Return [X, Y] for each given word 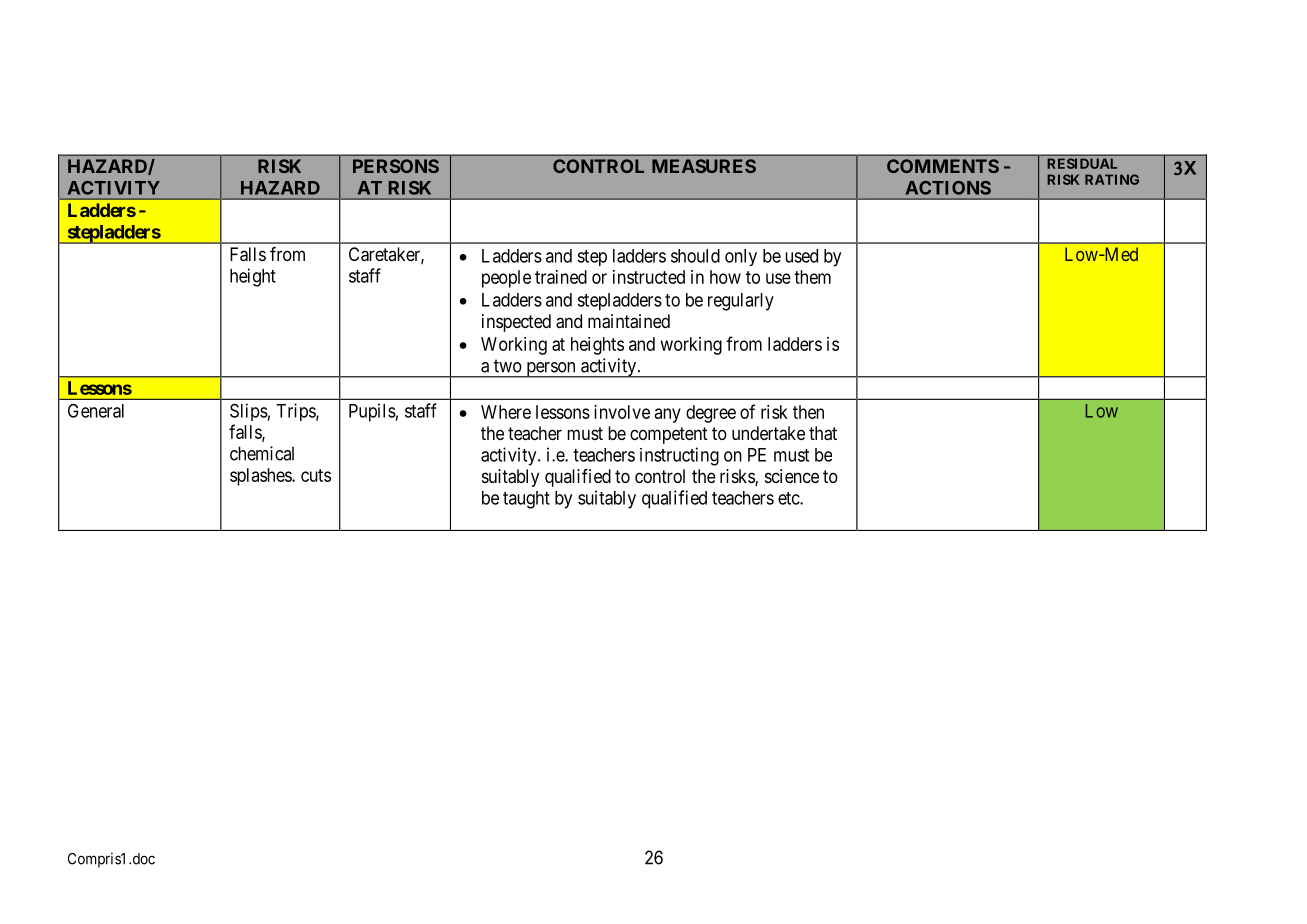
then [808, 412]
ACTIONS [948, 188]
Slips [249, 412]
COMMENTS [943, 166]
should [695, 256]
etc [789, 498]
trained [561, 277]
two [508, 366]
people [506, 279]
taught [526, 500]
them [812, 277]
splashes [261, 477]
